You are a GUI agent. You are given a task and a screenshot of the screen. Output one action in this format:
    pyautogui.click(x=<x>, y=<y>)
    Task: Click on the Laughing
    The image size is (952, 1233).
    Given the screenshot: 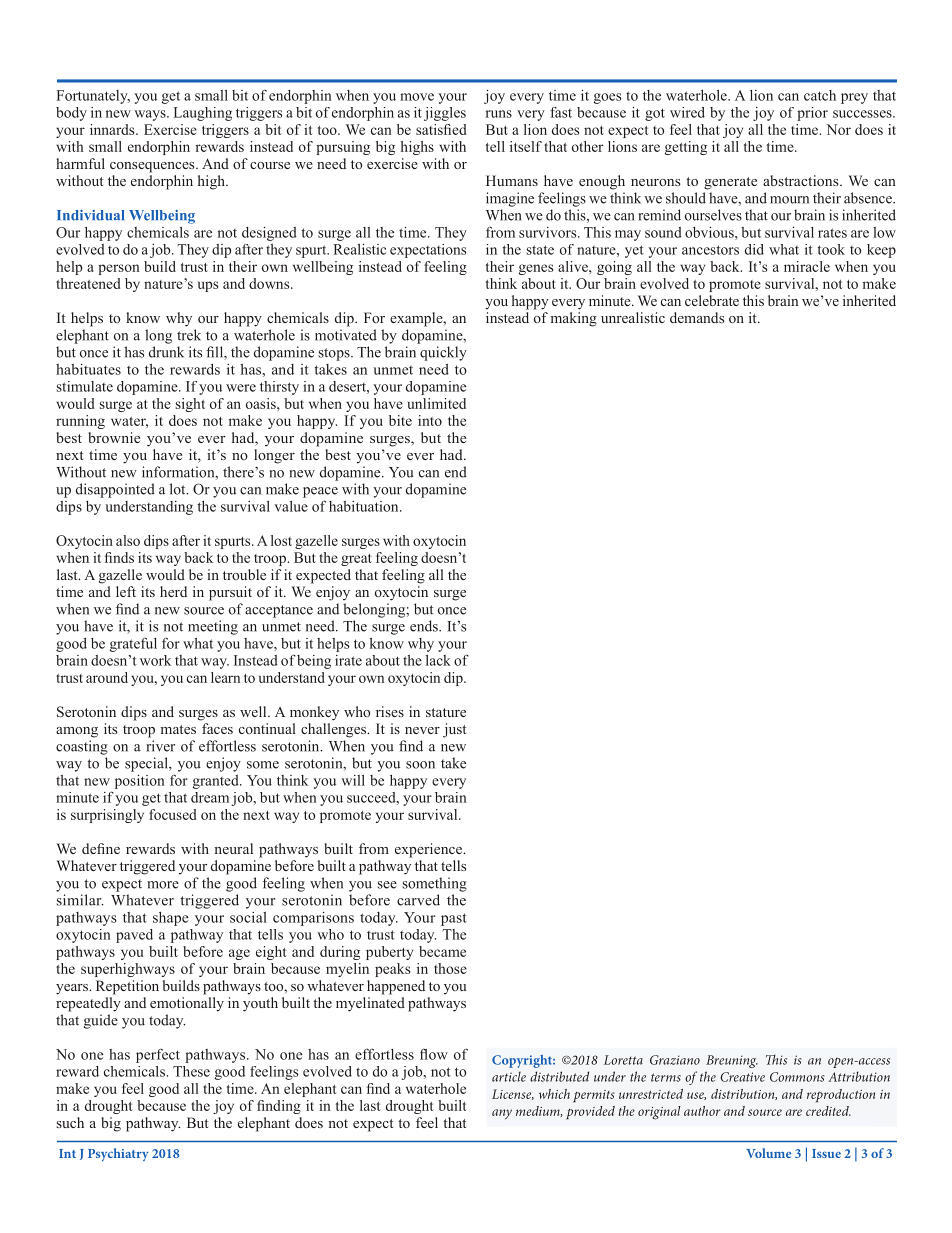 What is the action you would take?
    pyautogui.click(x=203, y=114)
